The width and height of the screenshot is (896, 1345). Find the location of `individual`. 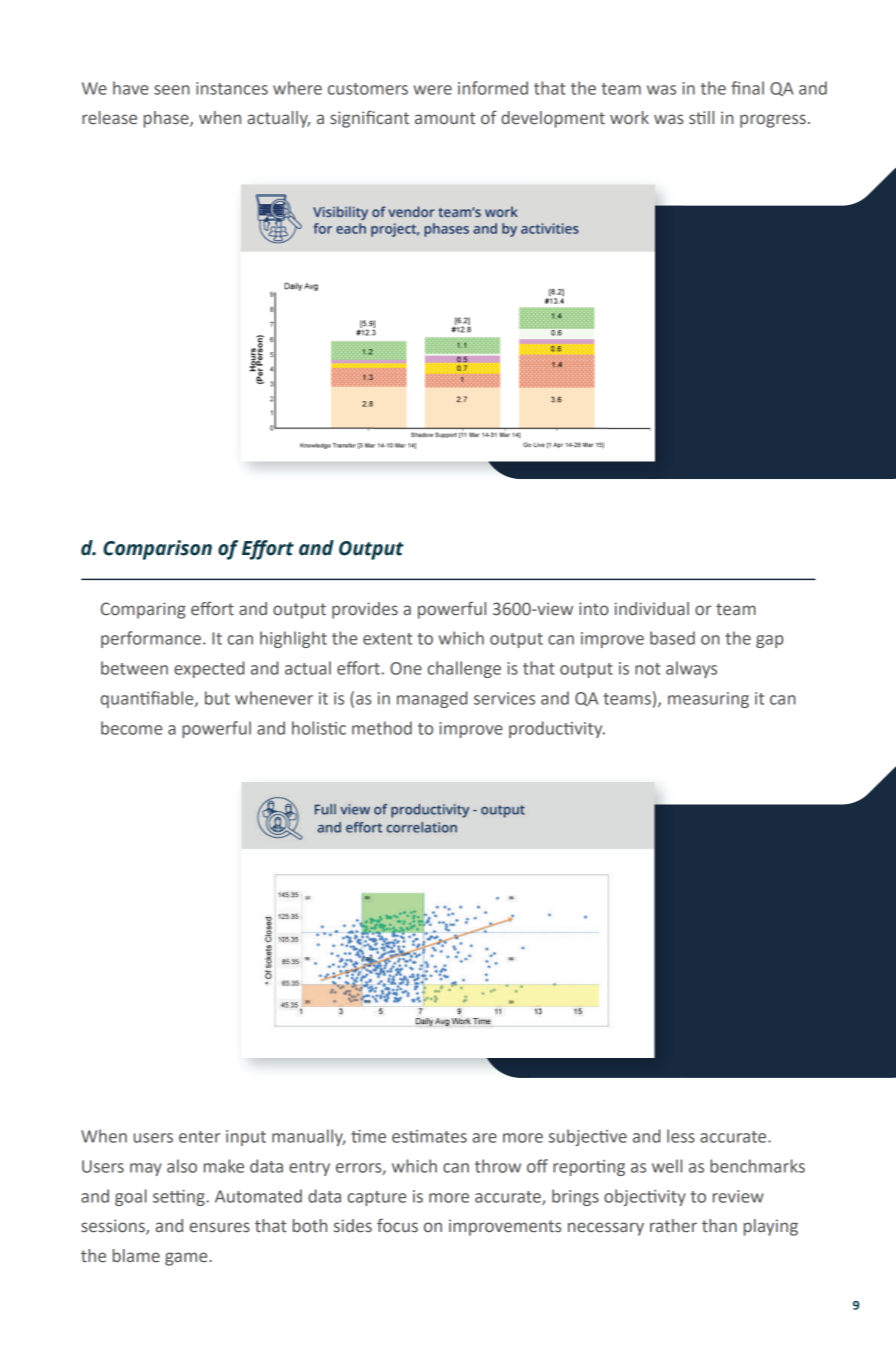

individual is located at coordinates (652, 609).
